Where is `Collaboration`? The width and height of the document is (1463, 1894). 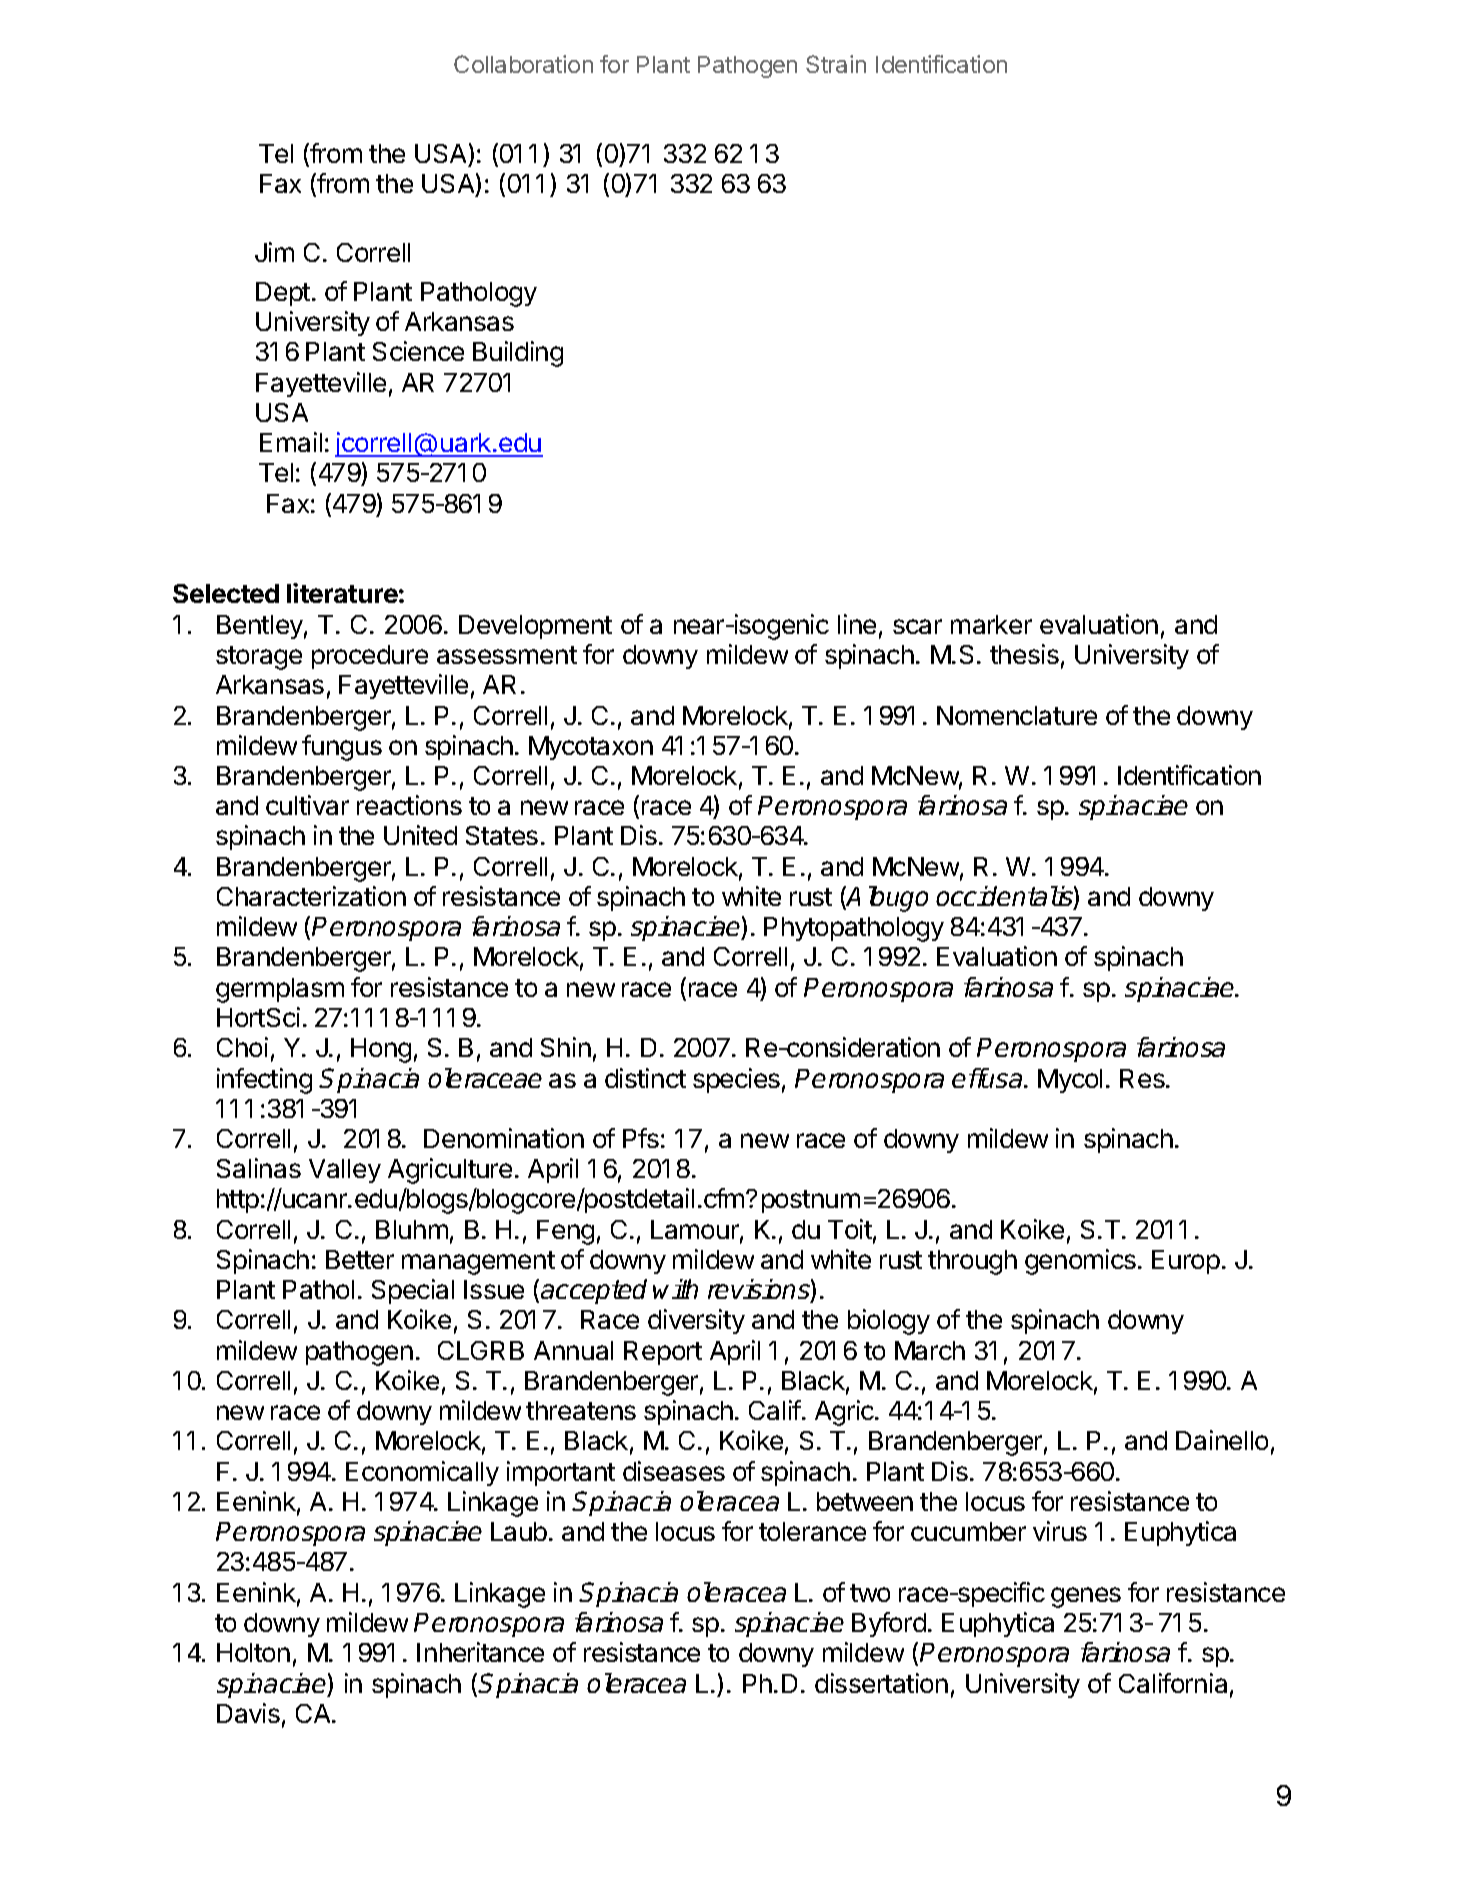 Collaboration is located at coordinates (523, 64).
